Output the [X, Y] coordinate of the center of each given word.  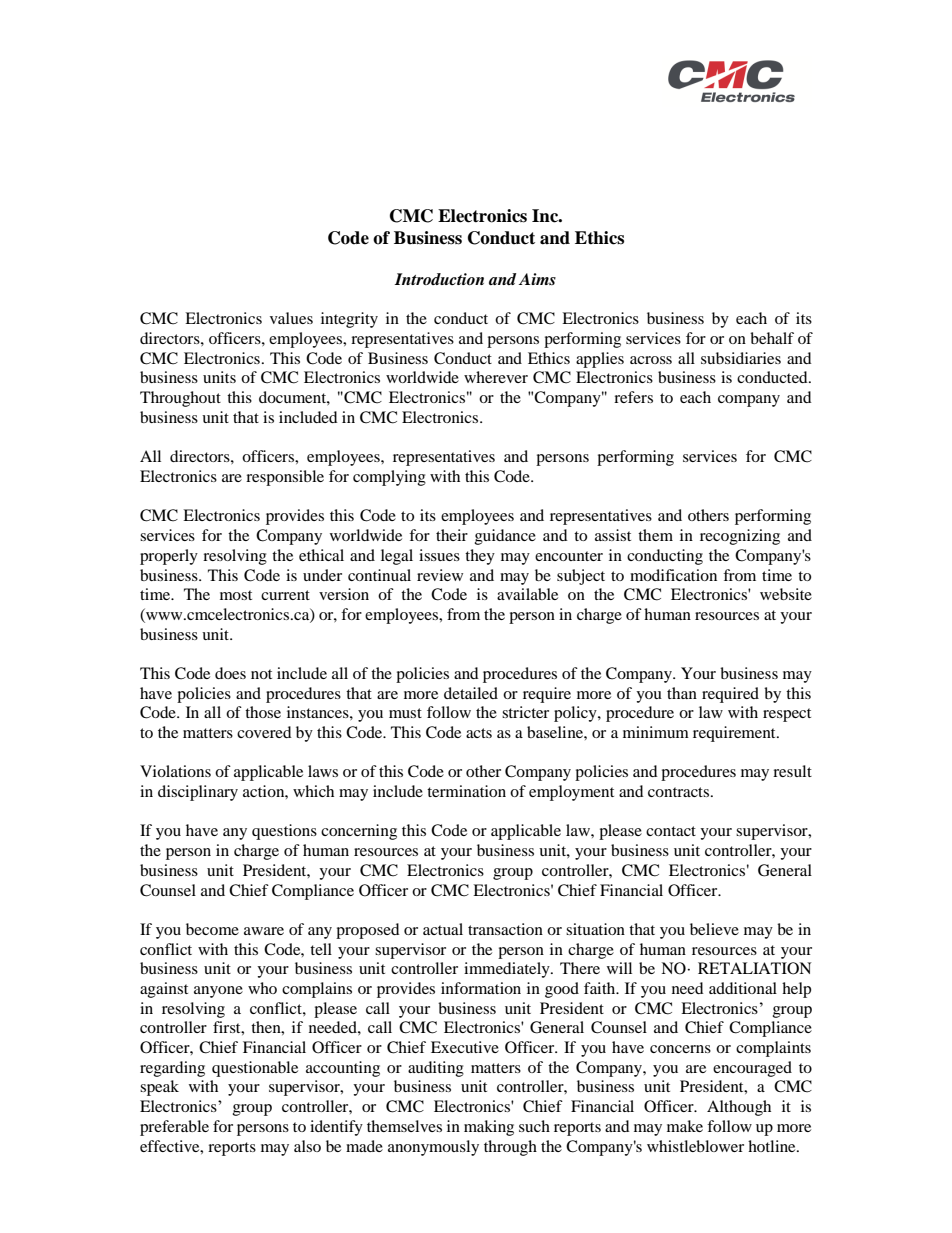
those [263, 712]
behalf [772, 338]
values [291, 318]
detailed [471, 693]
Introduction [439, 279]
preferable [174, 1128]
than [682, 693]
